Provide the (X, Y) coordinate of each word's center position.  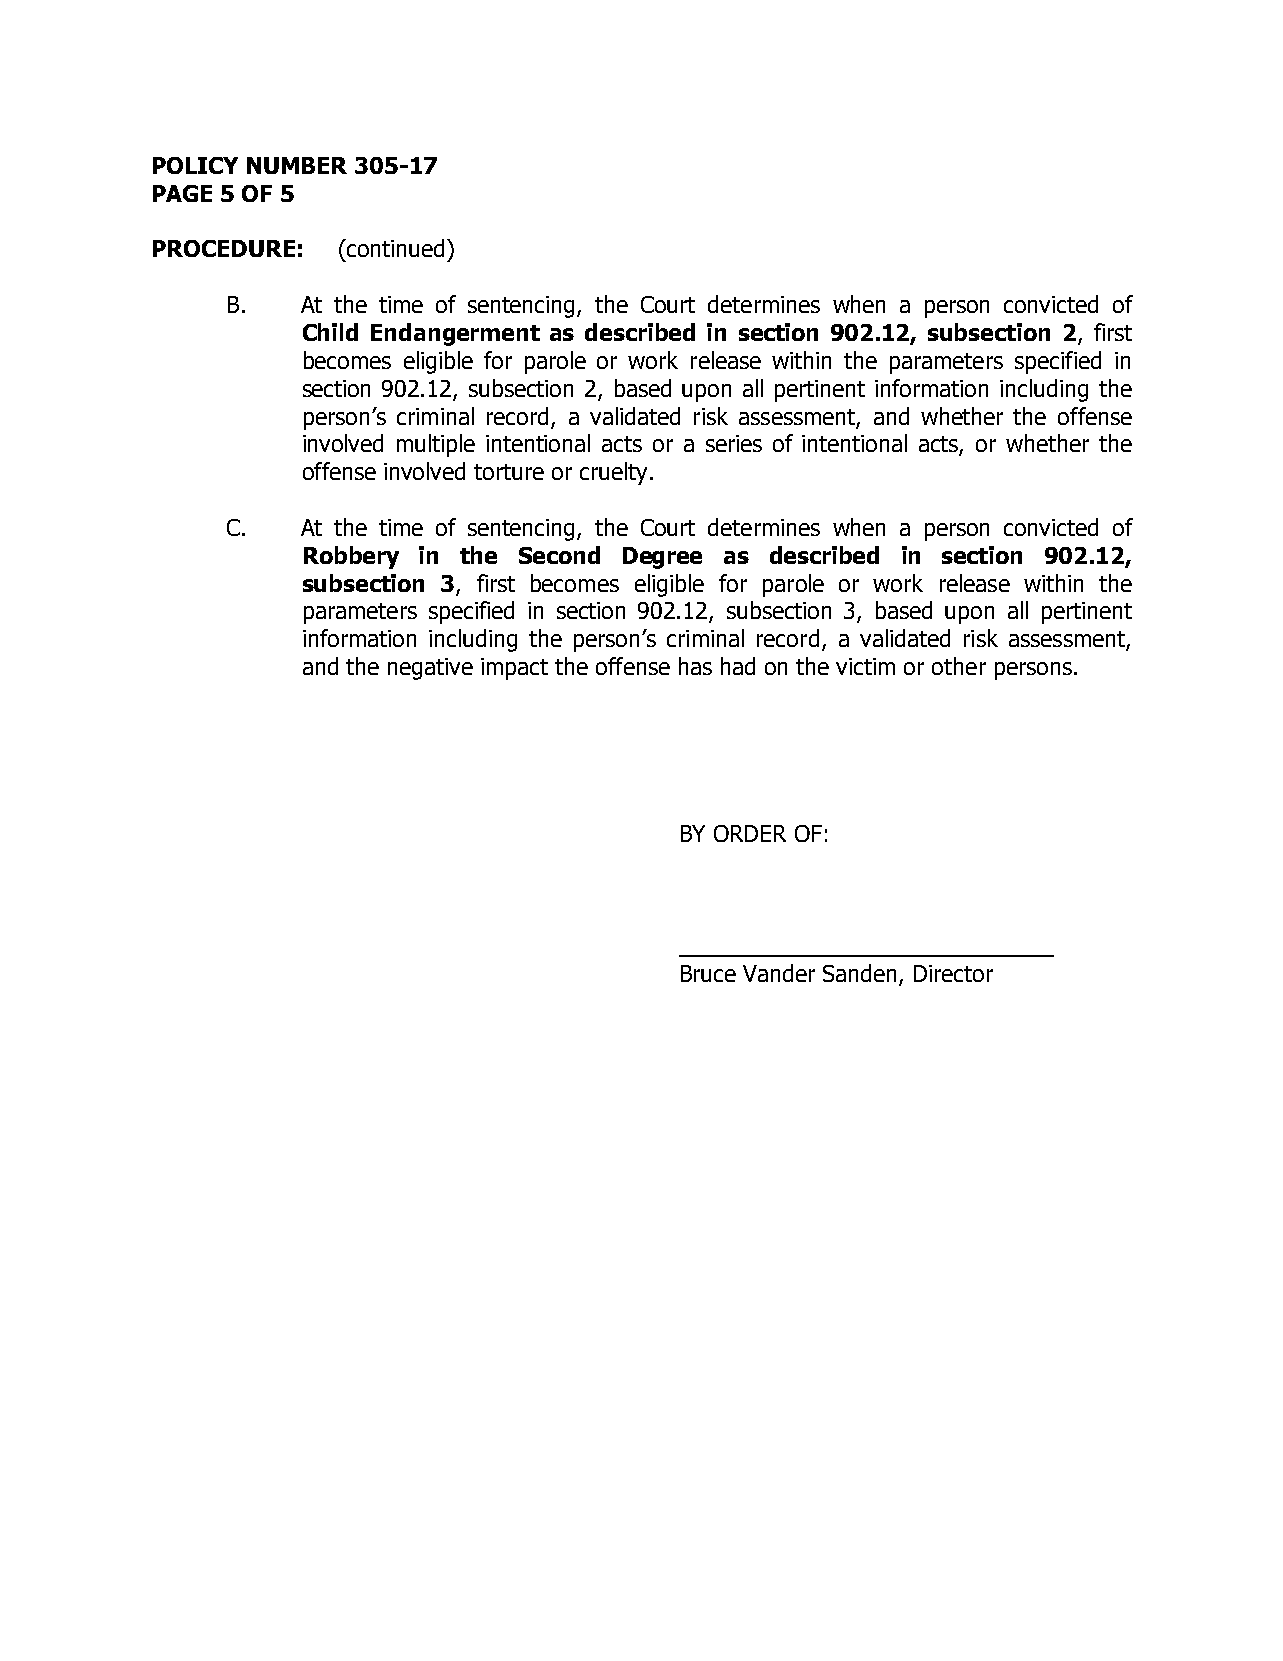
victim (865, 666)
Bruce (708, 973)
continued (394, 248)
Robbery (351, 557)
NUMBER (297, 165)
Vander (779, 973)
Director (953, 973)
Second (559, 555)
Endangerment (455, 334)
